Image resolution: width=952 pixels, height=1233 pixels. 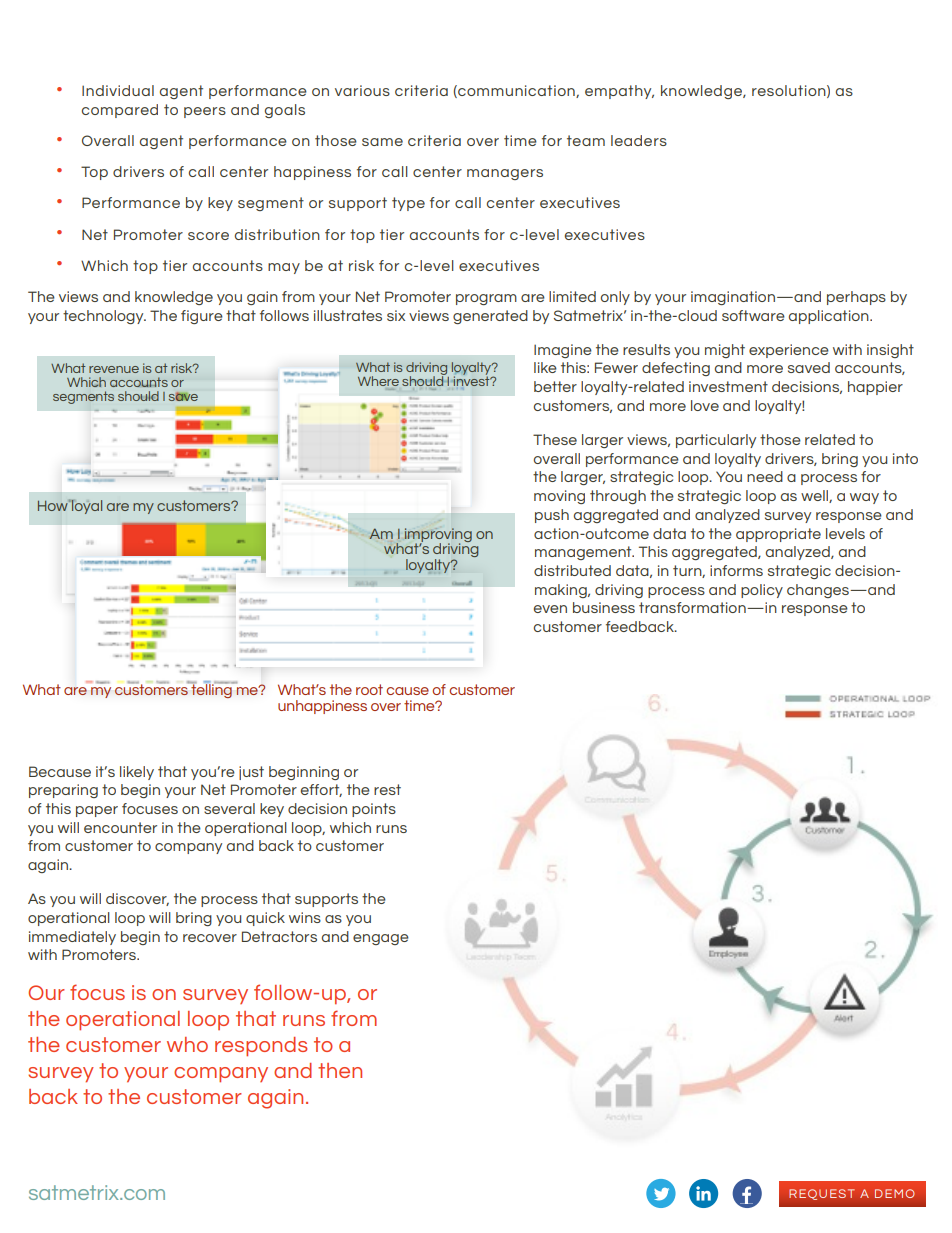 What do you see at coordinates (205, 112) in the image?
I see `peers` at bounding box center [205, 112].
